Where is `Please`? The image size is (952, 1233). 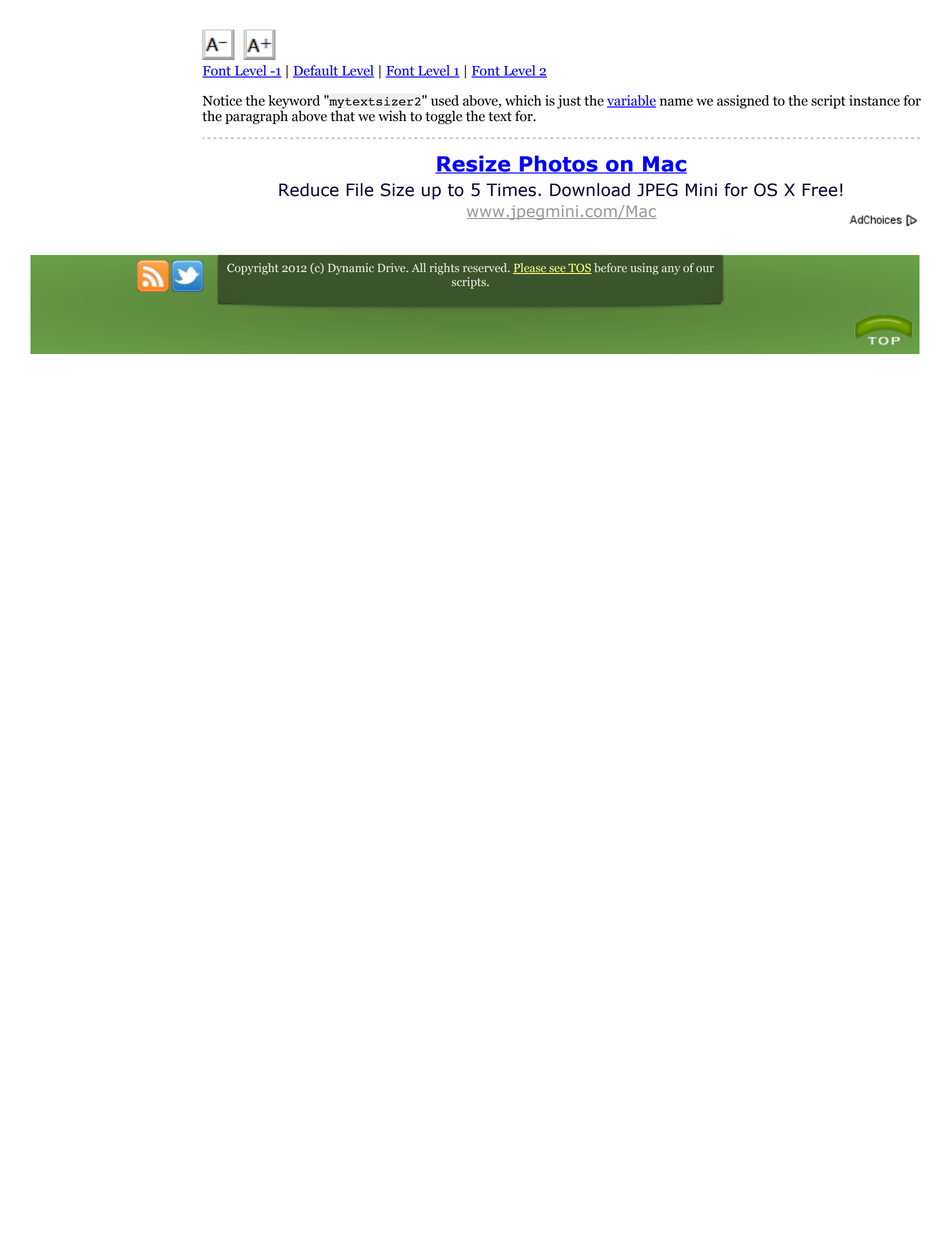 Please is located at coordinates (530, 268).
